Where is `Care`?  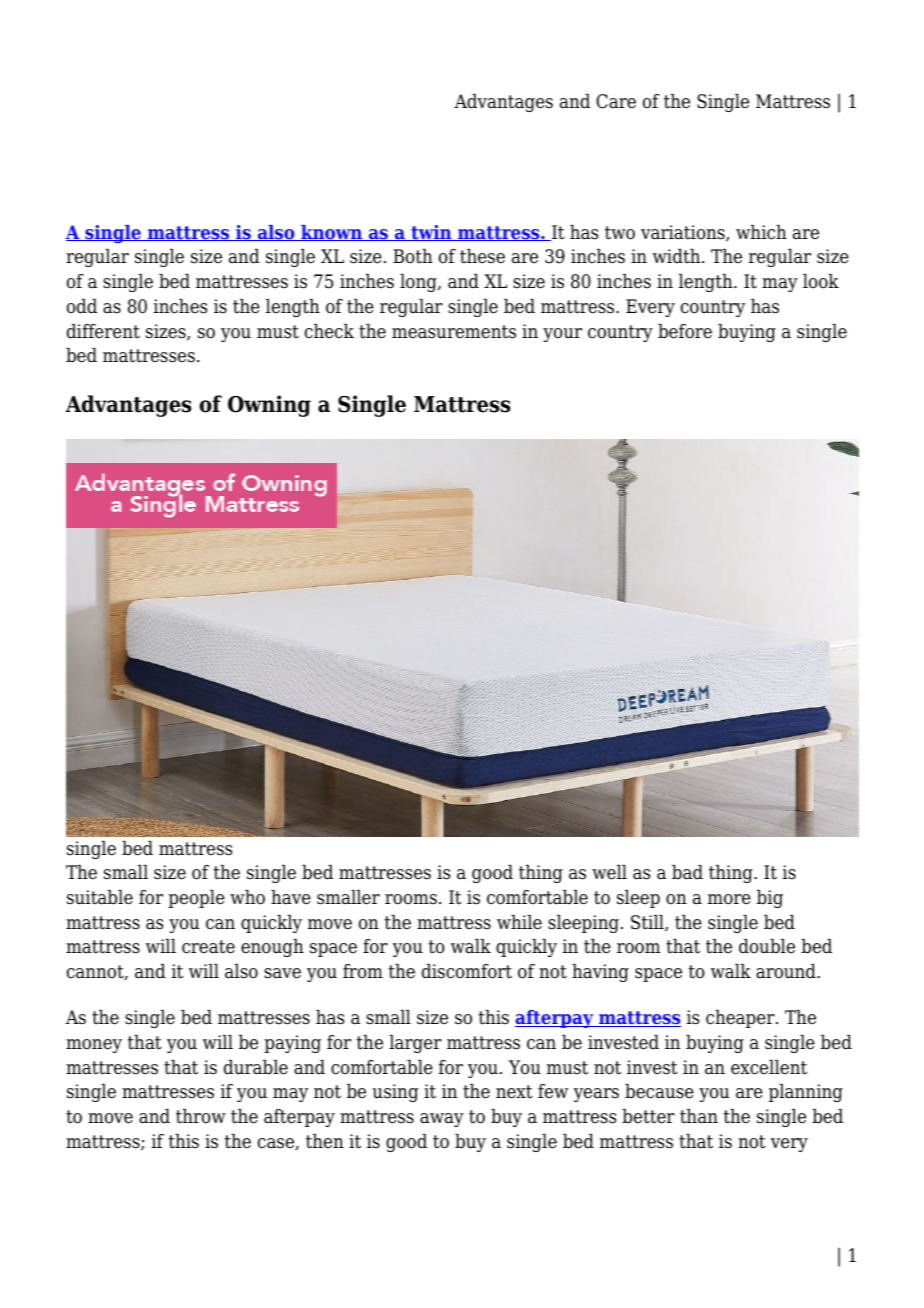
Care is located at coordinates (616, 101).
